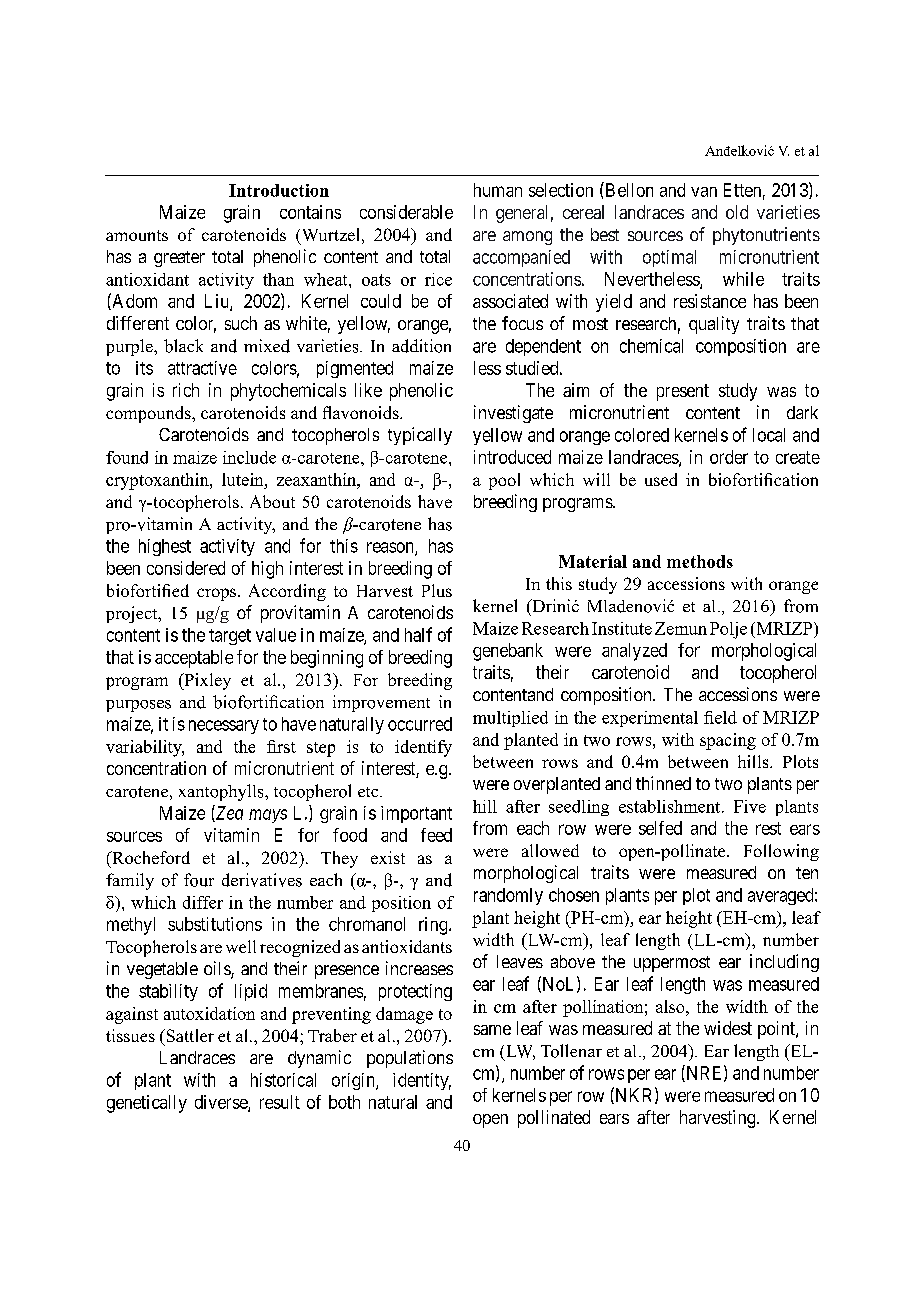 The height and width of the screenshot is (1314, 924). I want to click on include, so click(249, 457).
